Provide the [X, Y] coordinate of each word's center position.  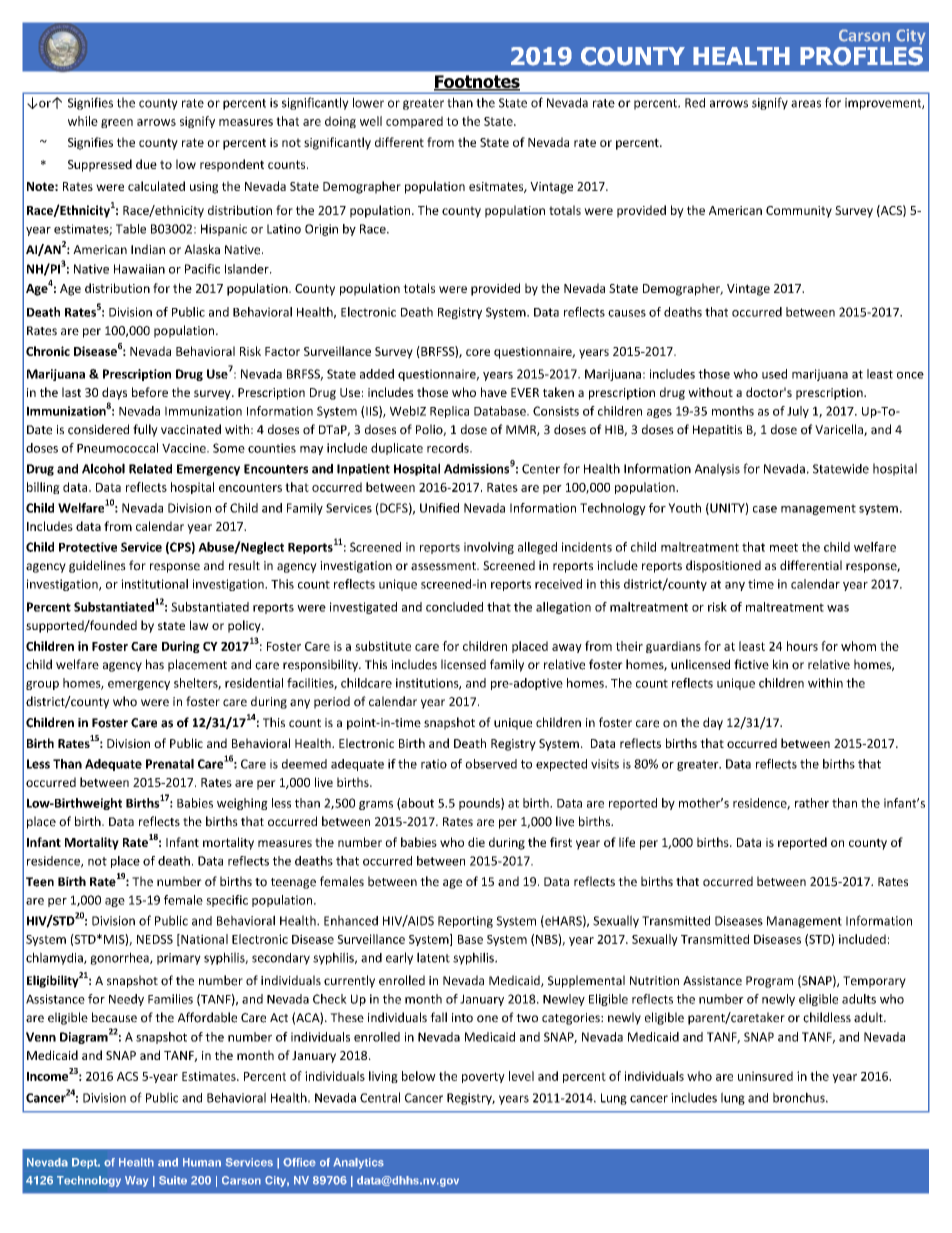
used [774, 374]
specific [227, 901]
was [838, 608]
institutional [154, 584]
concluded [454, 607]
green [117, 123]
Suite [173, 1180]
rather [812, 803]
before [150, 392]
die [476, 842]
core [478, 352]
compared [414, 122]
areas [806, 104]
